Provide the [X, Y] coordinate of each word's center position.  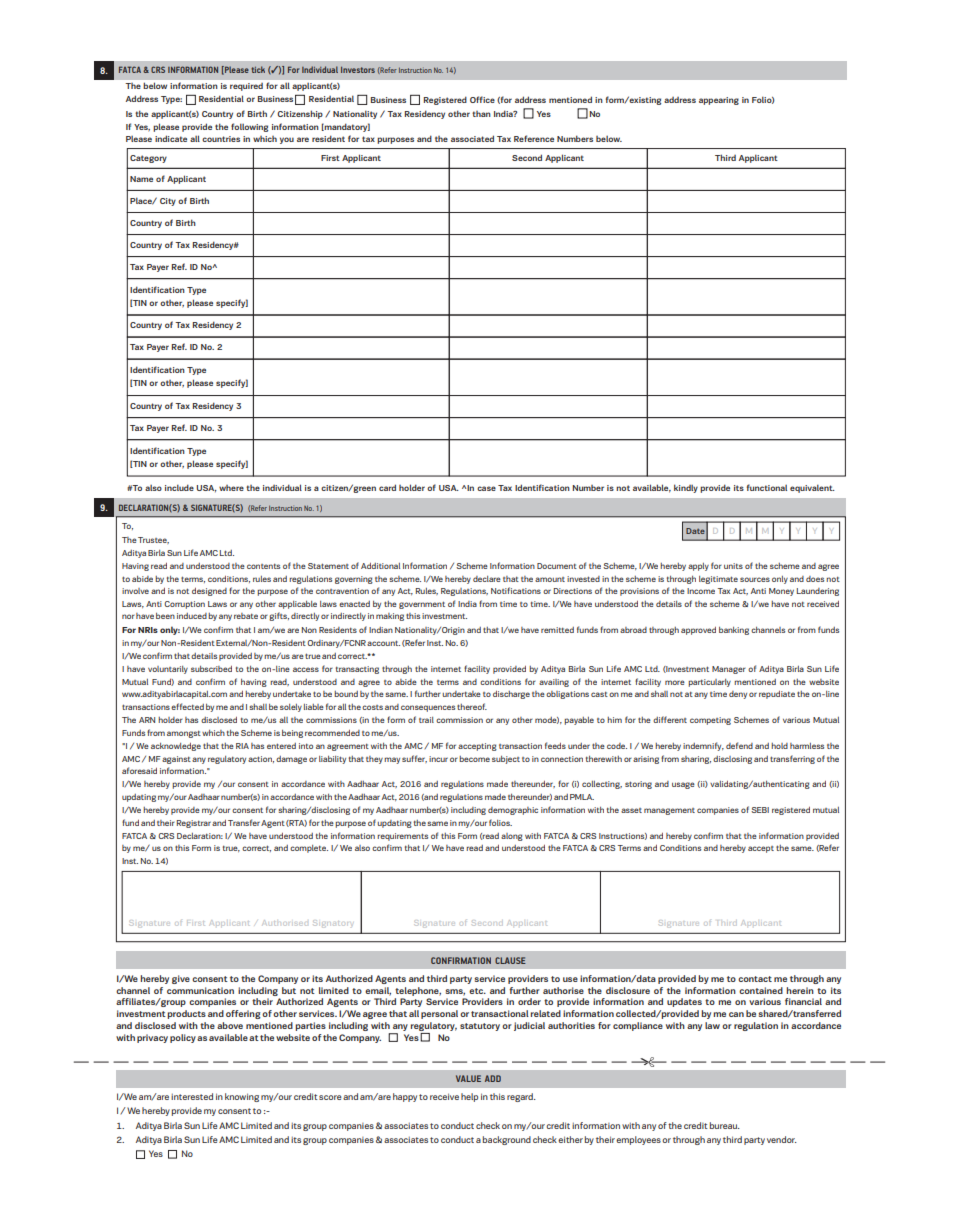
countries [221, 139]
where [231, 488]
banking [734, 631]
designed [209, 592]
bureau [725, 1125]
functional [767, 487]
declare [487, 579]
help [469, 1097]
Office [482, 99]
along [512, 837]
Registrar [194, 824]
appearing [719, 101]
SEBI [760, 810]
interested [192, 1096]
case [486, 488]
